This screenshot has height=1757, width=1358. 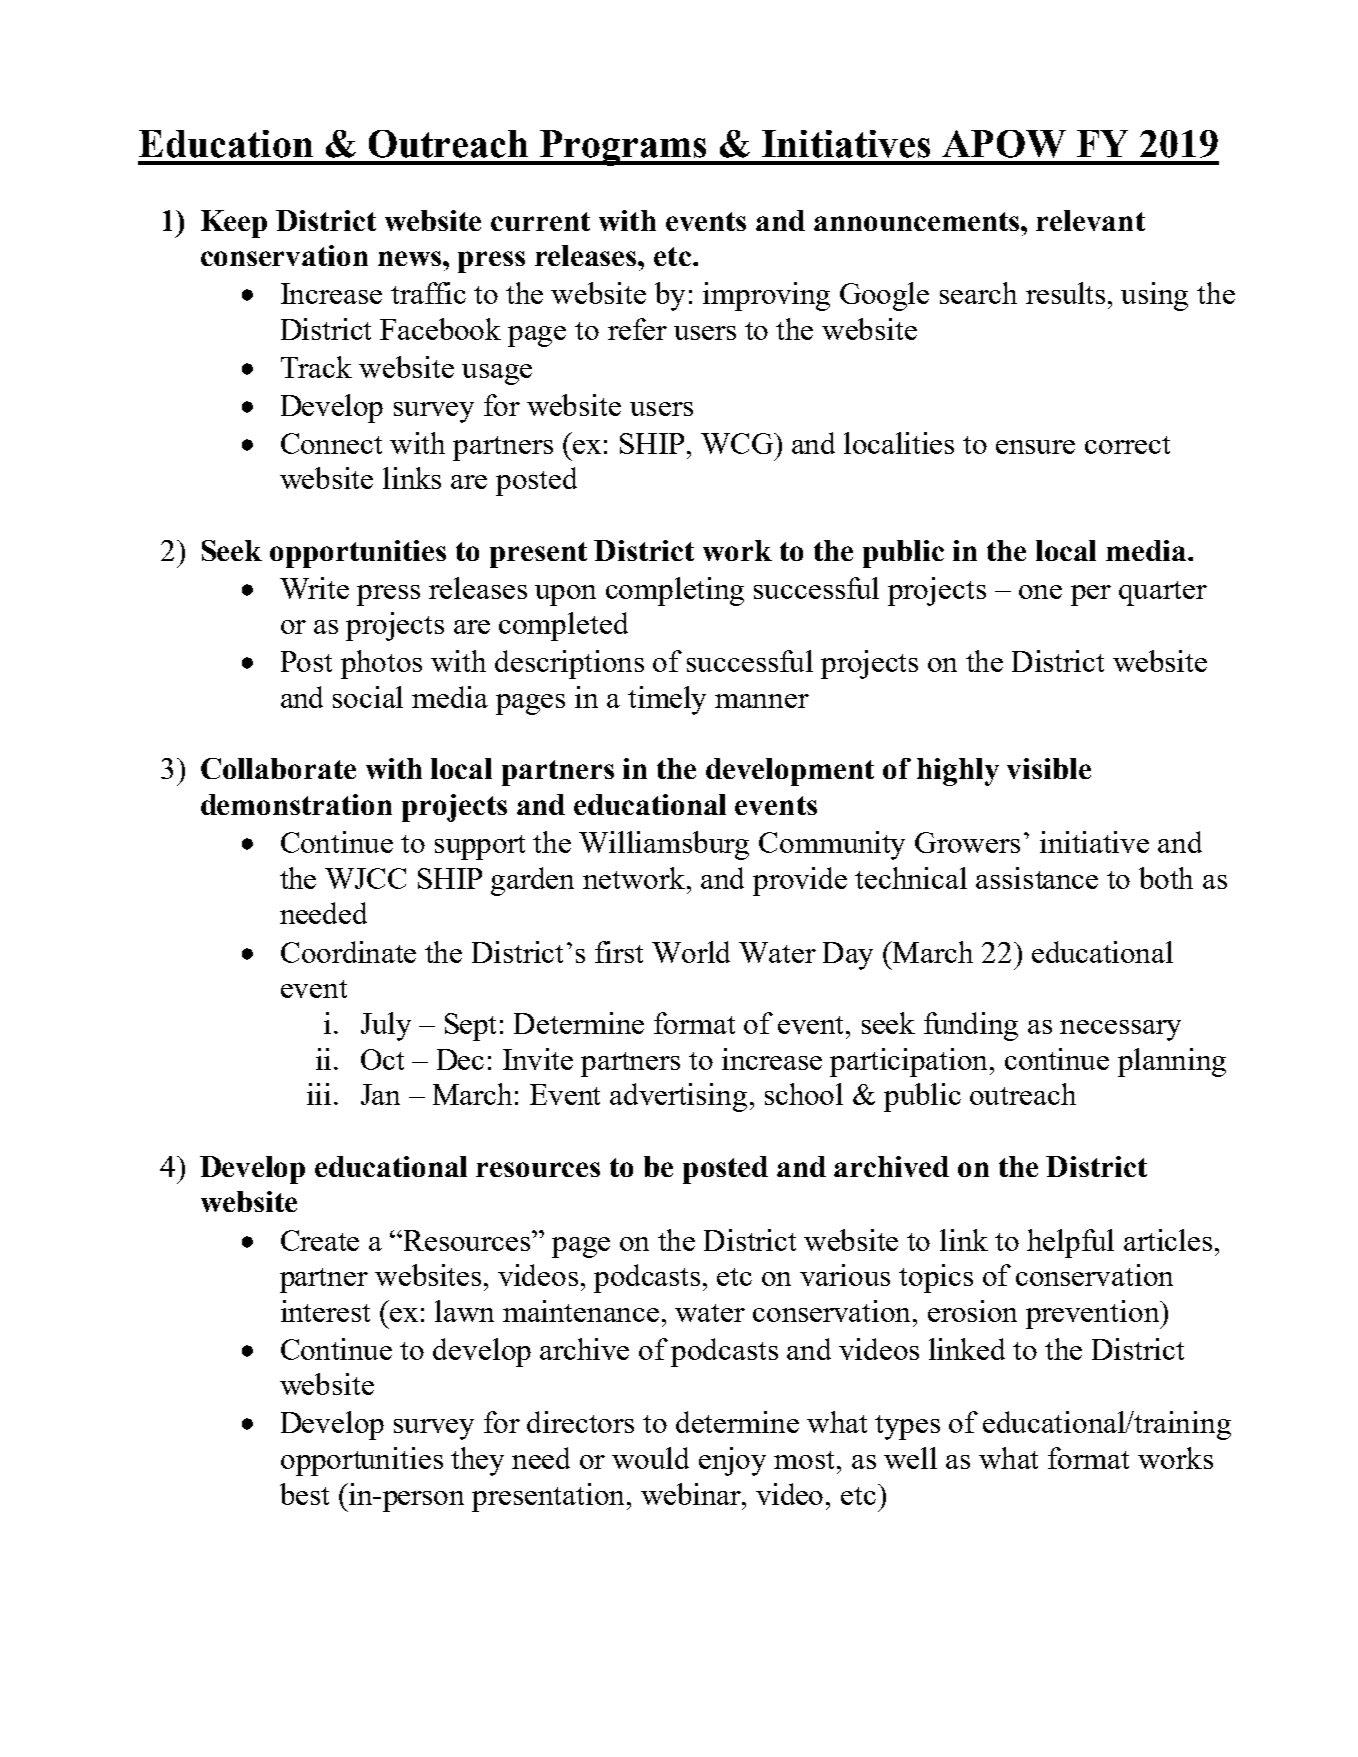 I want to click on helpful, so click(x=1070, y=1243).
